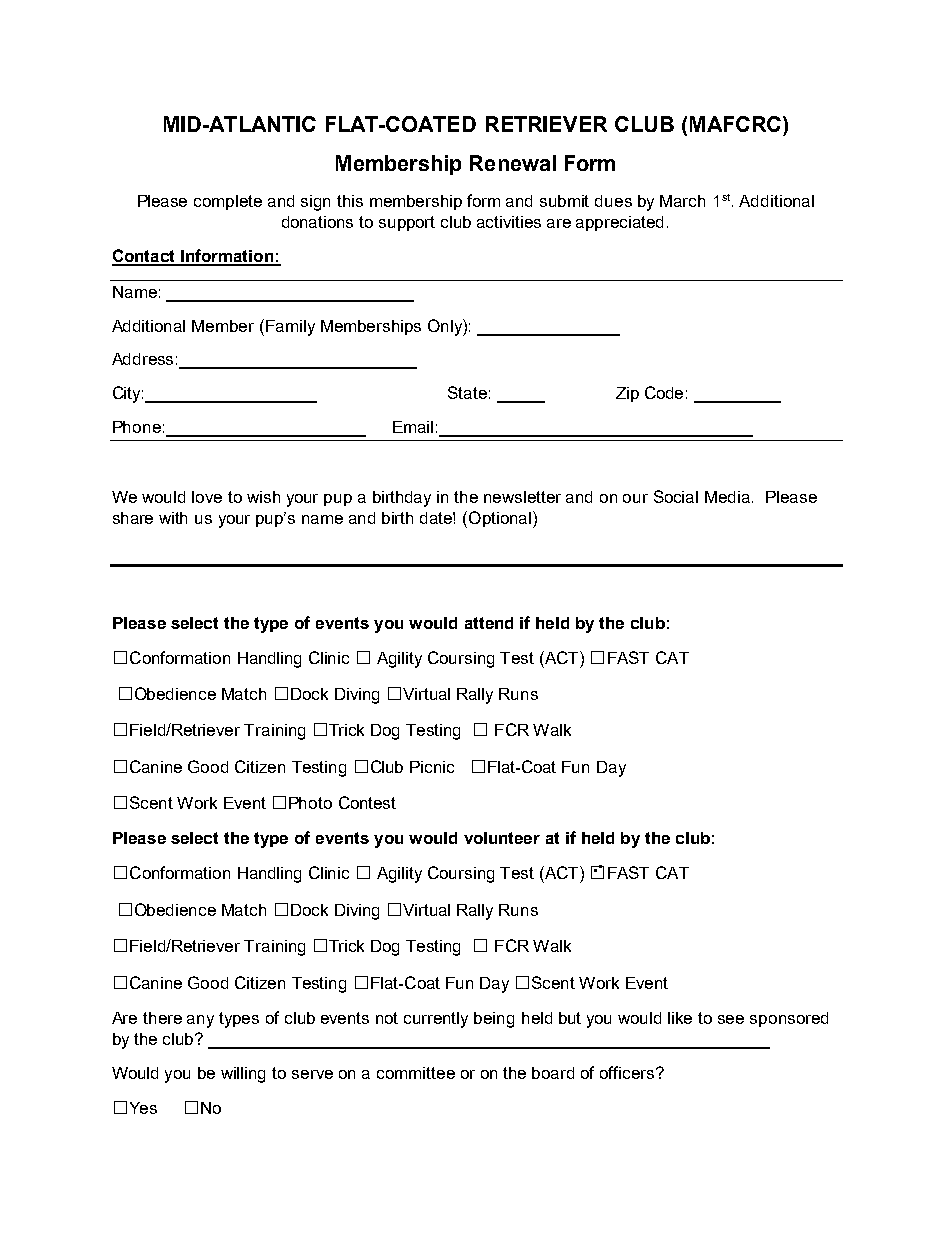 This screenshot has height=1233, width=952. I want to click on Media, so click(727, 497).
